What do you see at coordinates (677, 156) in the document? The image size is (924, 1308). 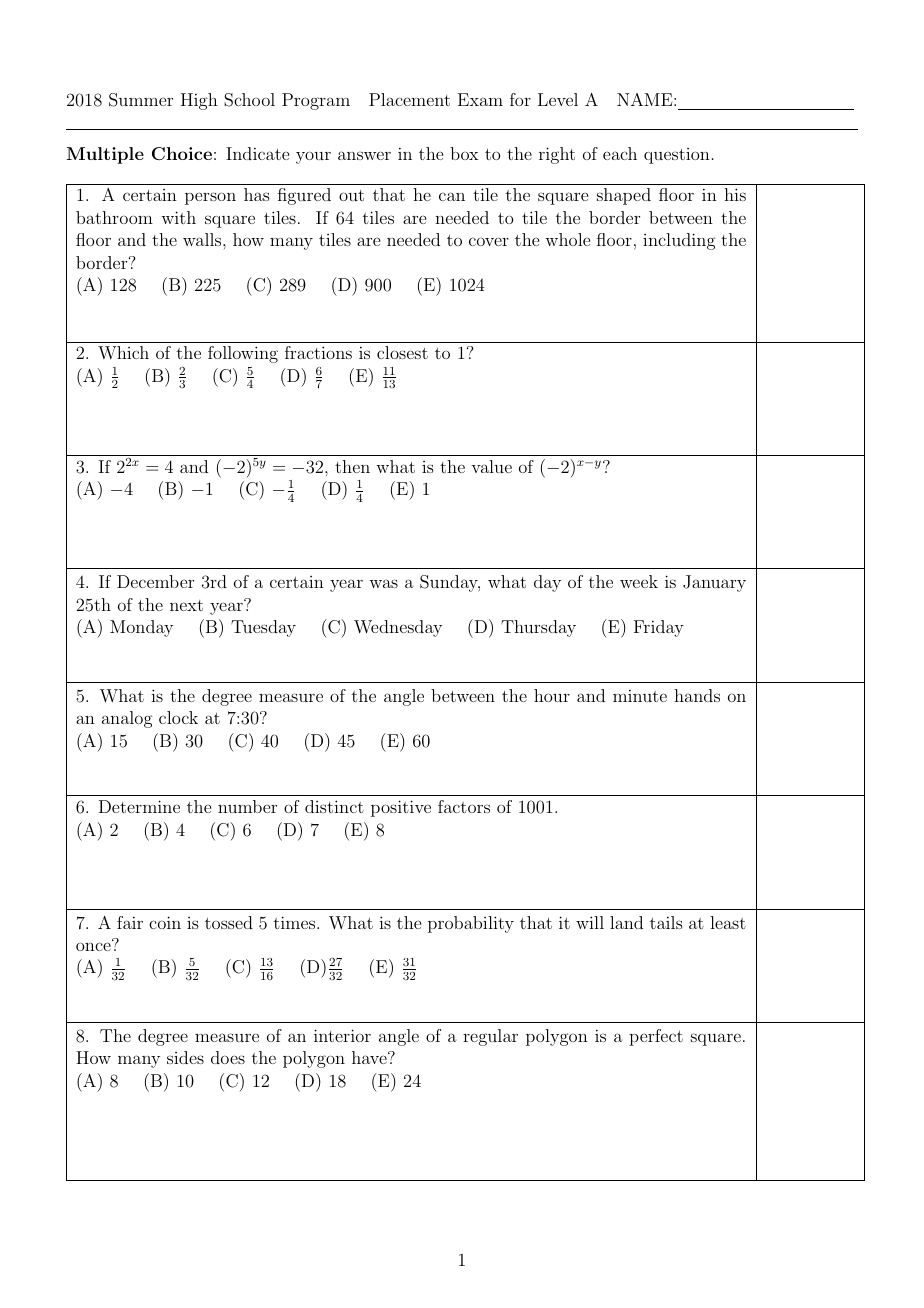 I see `question` at bounding box center [677, 156].
